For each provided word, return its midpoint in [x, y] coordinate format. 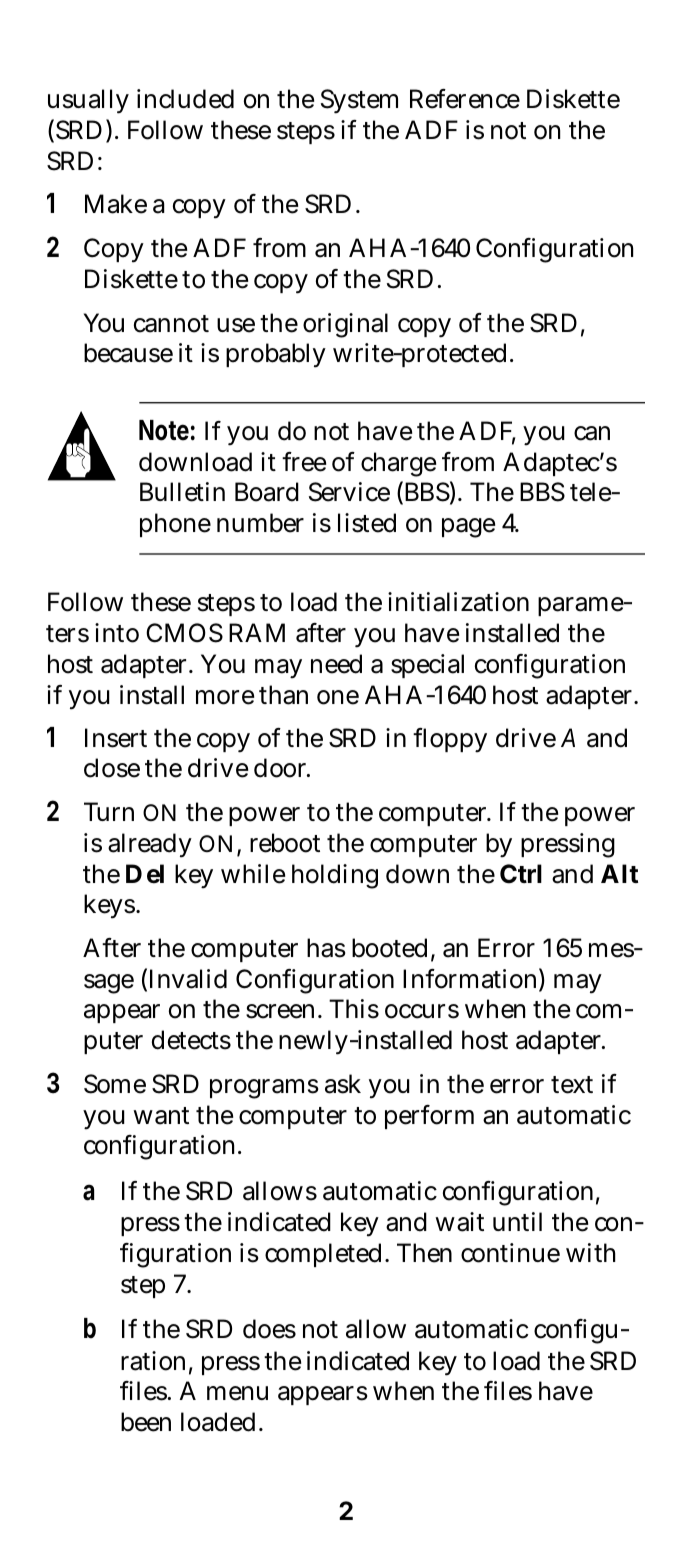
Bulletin [182, 492]
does [269, 1329]
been [146, 1422]
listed [367, 523]
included [185, 99]
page [468, 528]
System [359, 101]
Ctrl [521, 874]
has [326, 948]
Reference [465, 99]
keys [110, 906]
